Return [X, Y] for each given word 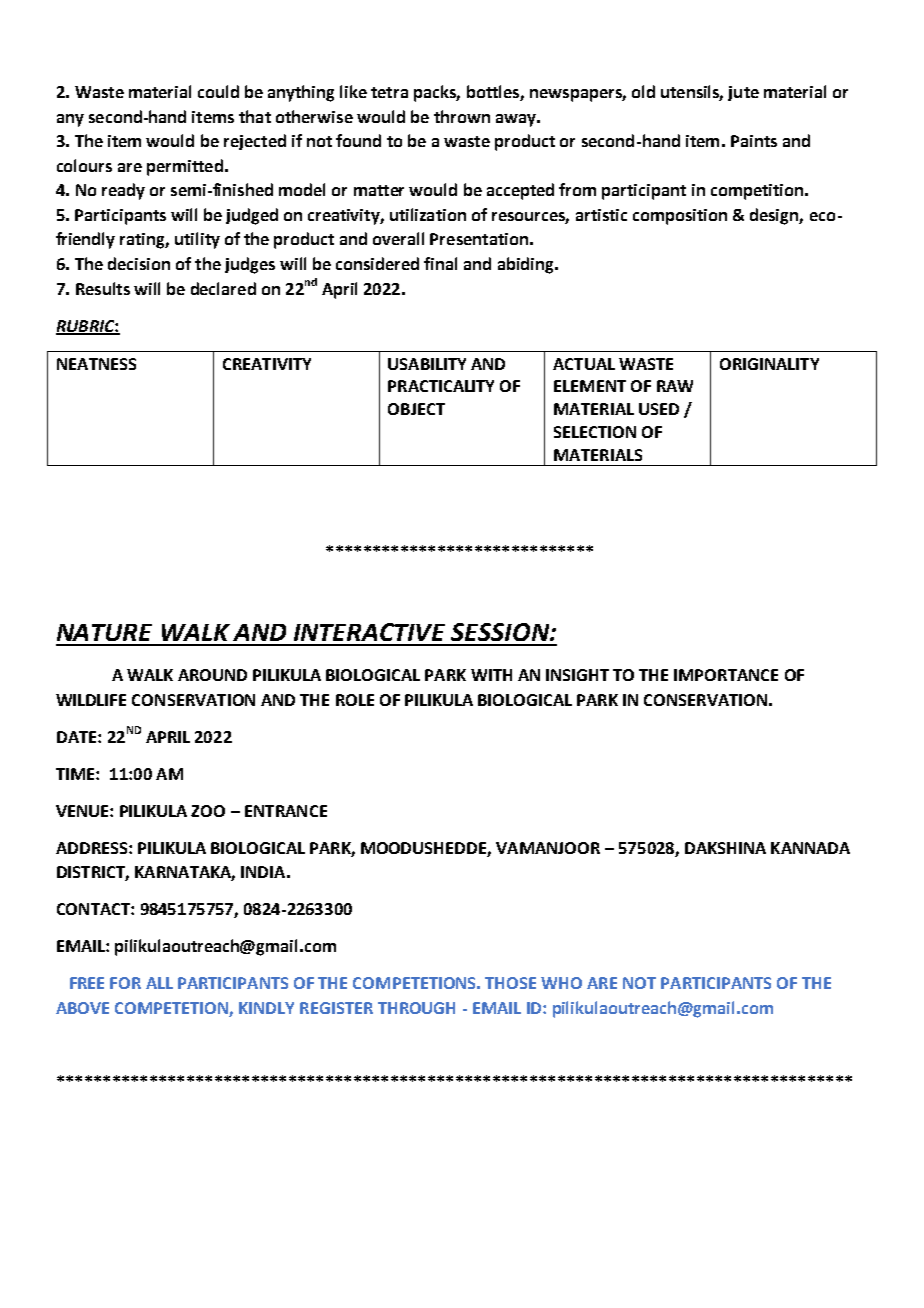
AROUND [212, 675]
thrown [462, 116]
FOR [125, 983]
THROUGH [416, 1008]
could [218, 91]
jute [743, 93]
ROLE [355, 700]
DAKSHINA [725, 848]
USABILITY [427, 364]
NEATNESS [96, 364]
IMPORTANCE [726, 675]
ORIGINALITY [769, 364]
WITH [491, 675]
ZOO [208, 811]
